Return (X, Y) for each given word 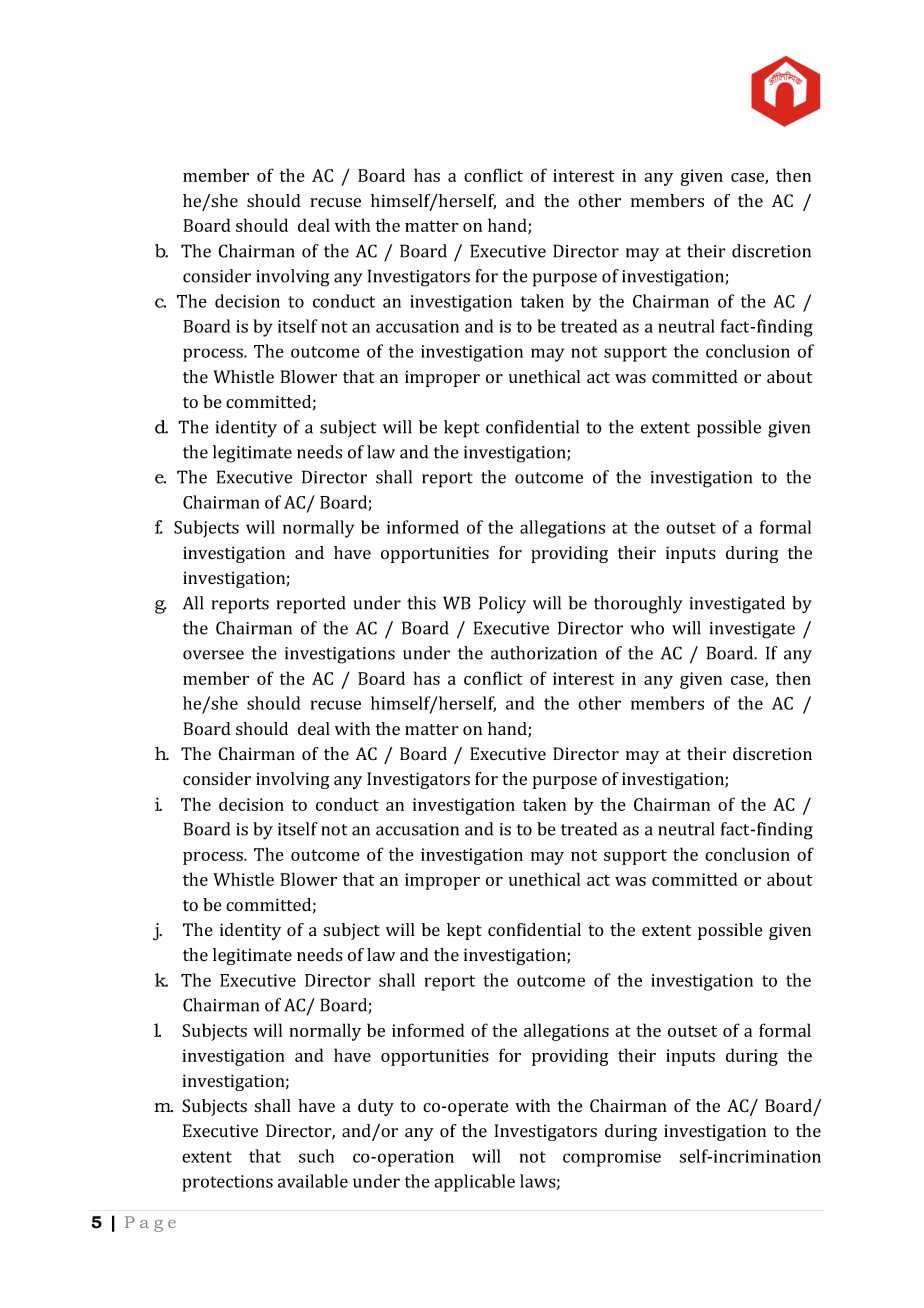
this (421, 603)
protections (227, 1183)
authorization (544, 653)
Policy (502, 605)
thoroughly (638, 605)
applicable (474, 1183)
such (316, 1156)
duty (376, 1107)
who (647, 628)
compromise (612, 1158)
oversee (213, 655)
